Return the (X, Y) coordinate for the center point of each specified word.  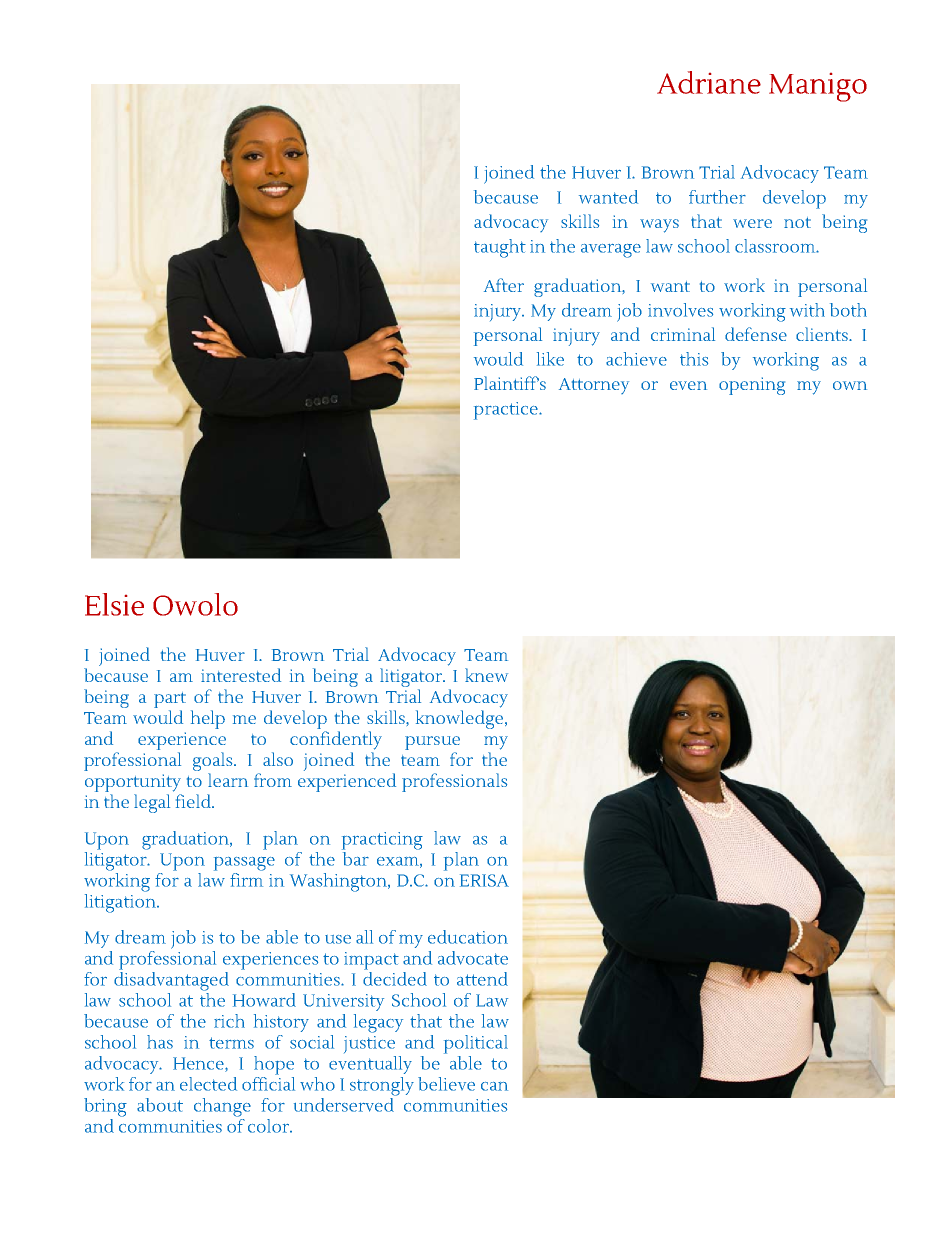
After (504, 285)
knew (486, 675)
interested (241, 675)
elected (208, 1084)
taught (500, 248)
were (752, 223)
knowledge (461, 719)
